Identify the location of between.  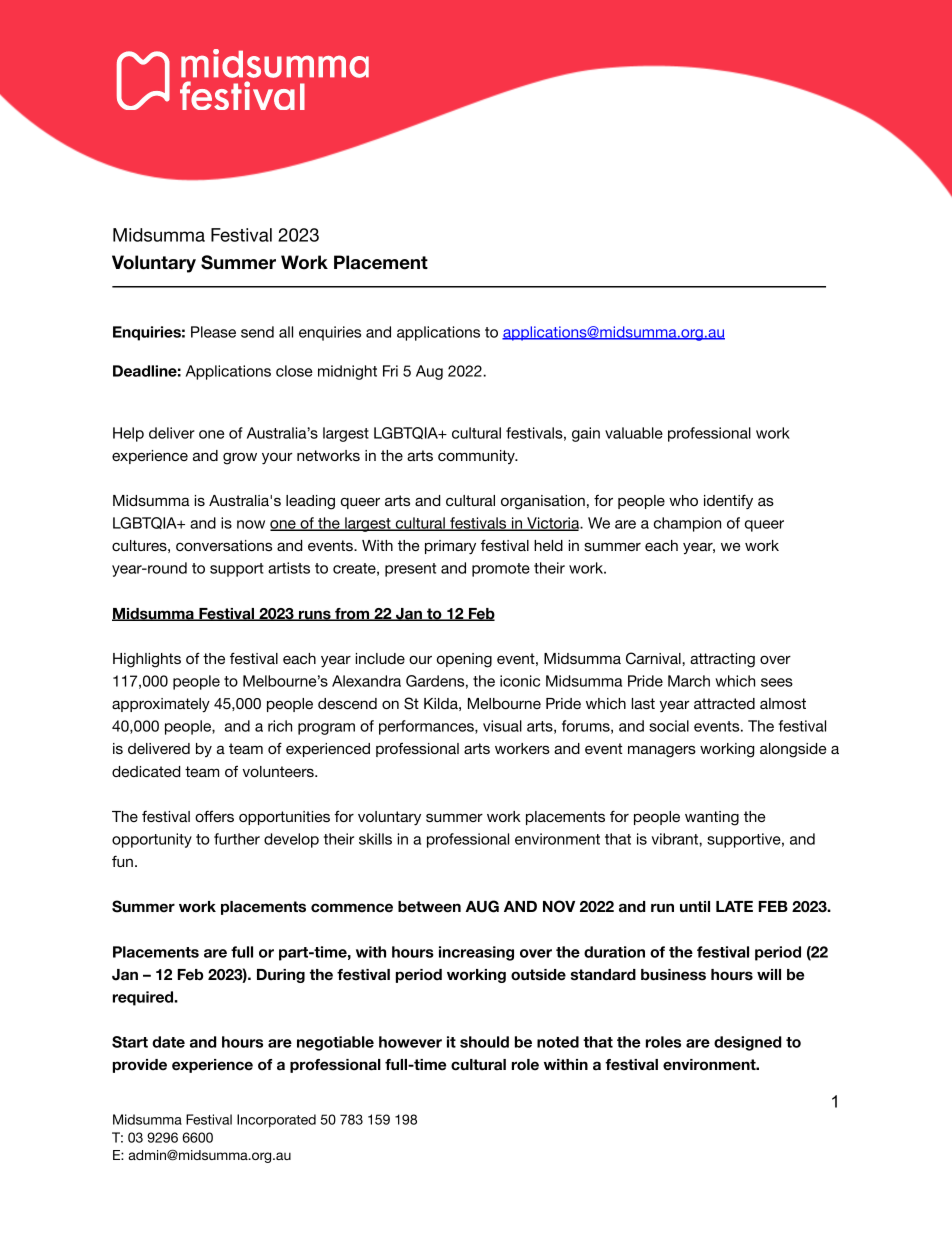
(429, 907).
